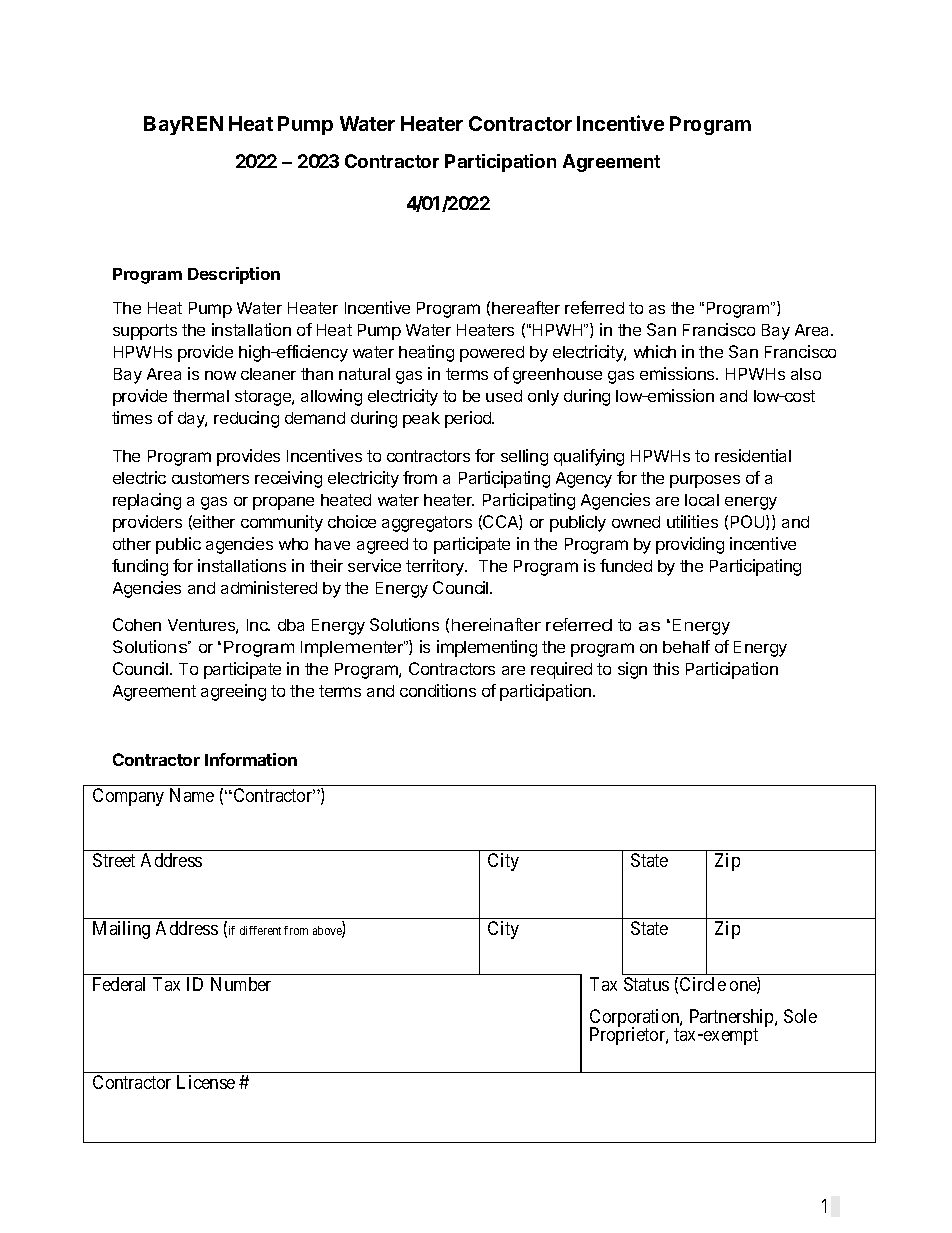 Image resolution: width=952 pixels, height=1233 pixels. Describe the element at coordinates (666, 668) in the page. I see `this` at that location.
